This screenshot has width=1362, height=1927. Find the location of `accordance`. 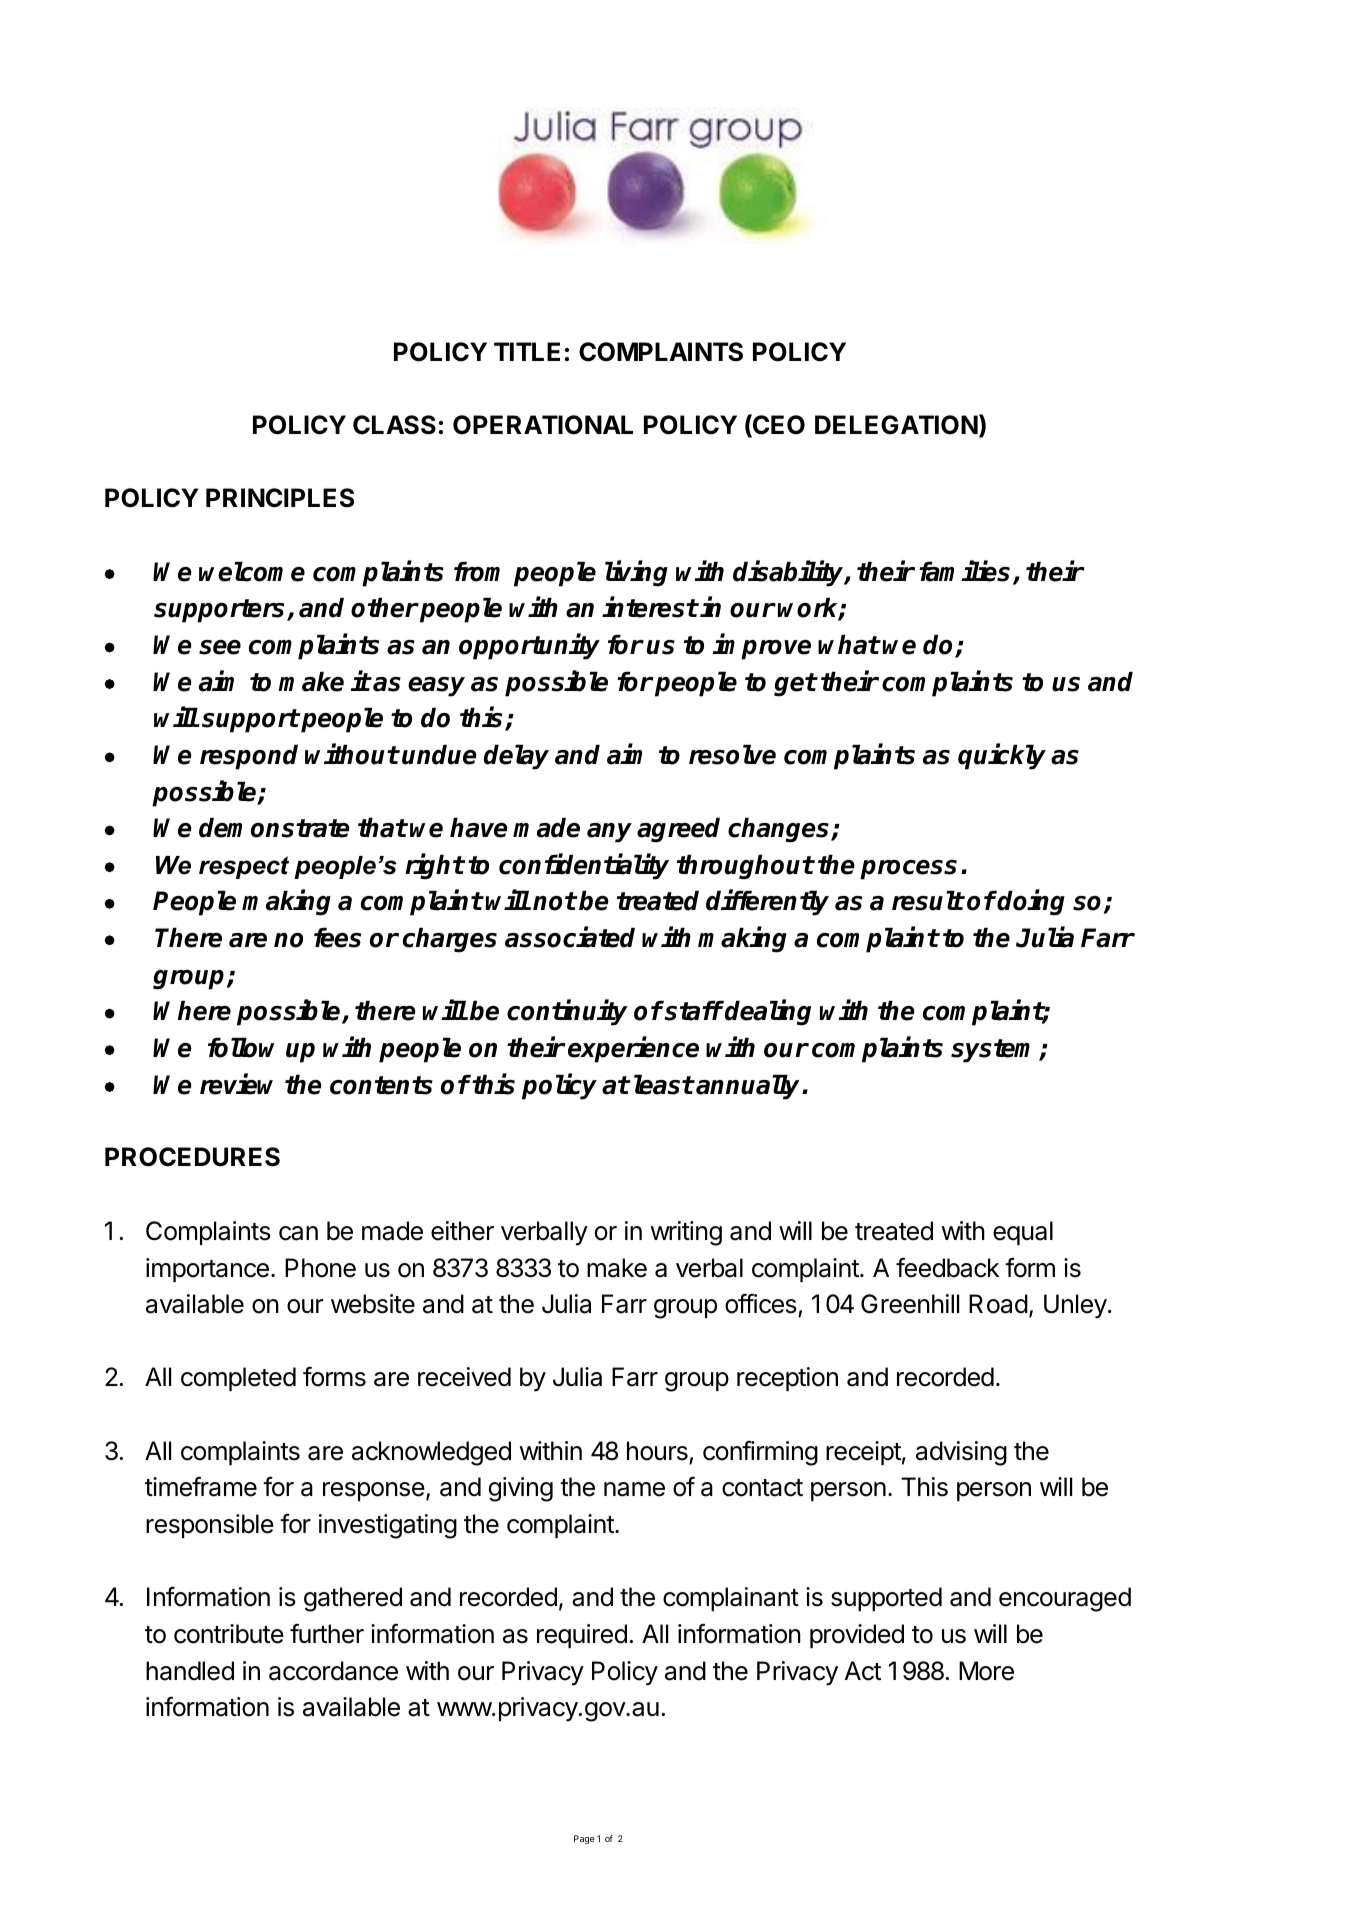

accordance is located at coordinates (333, 1671).
